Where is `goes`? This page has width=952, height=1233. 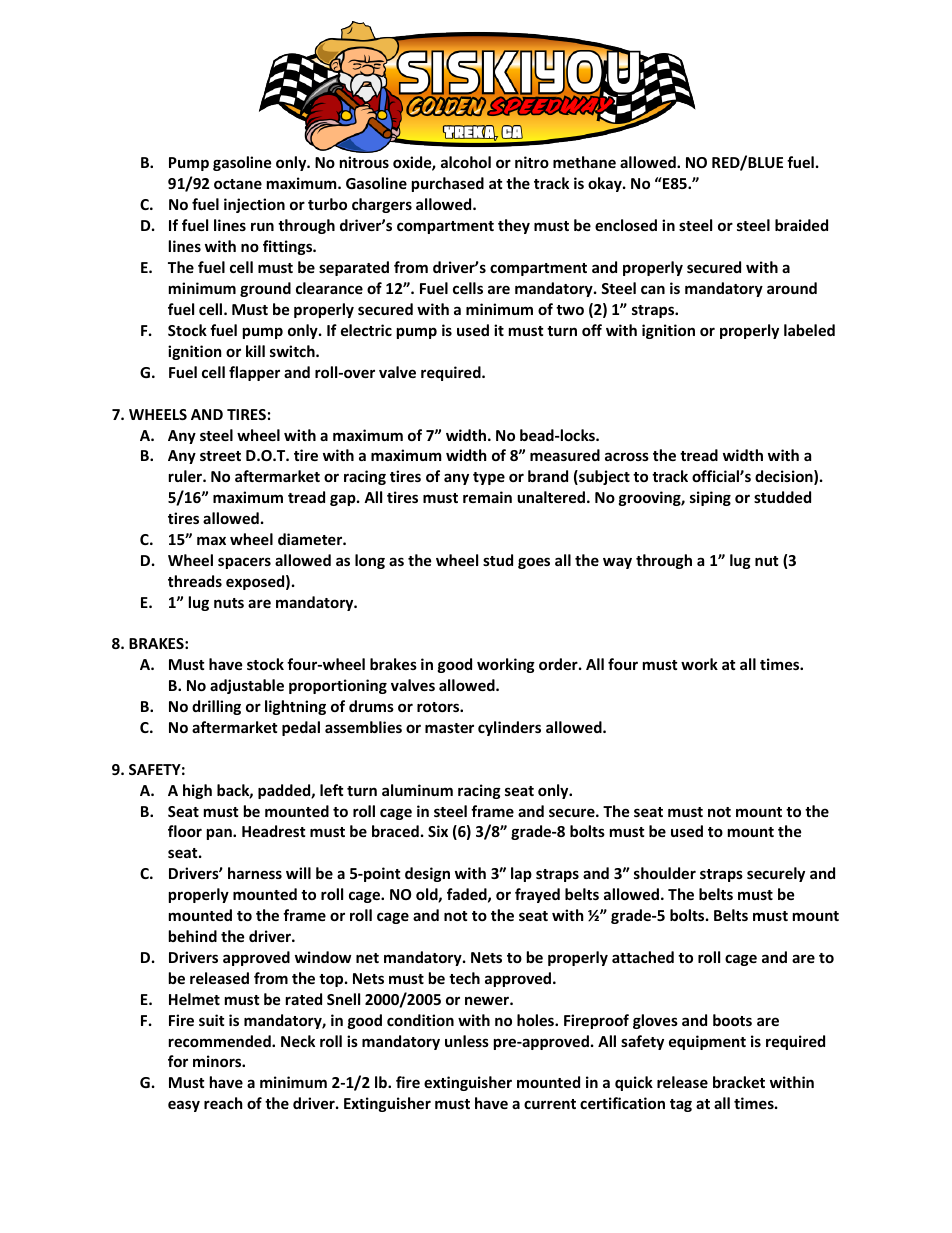
goes is located at coordinates (534, 563).
